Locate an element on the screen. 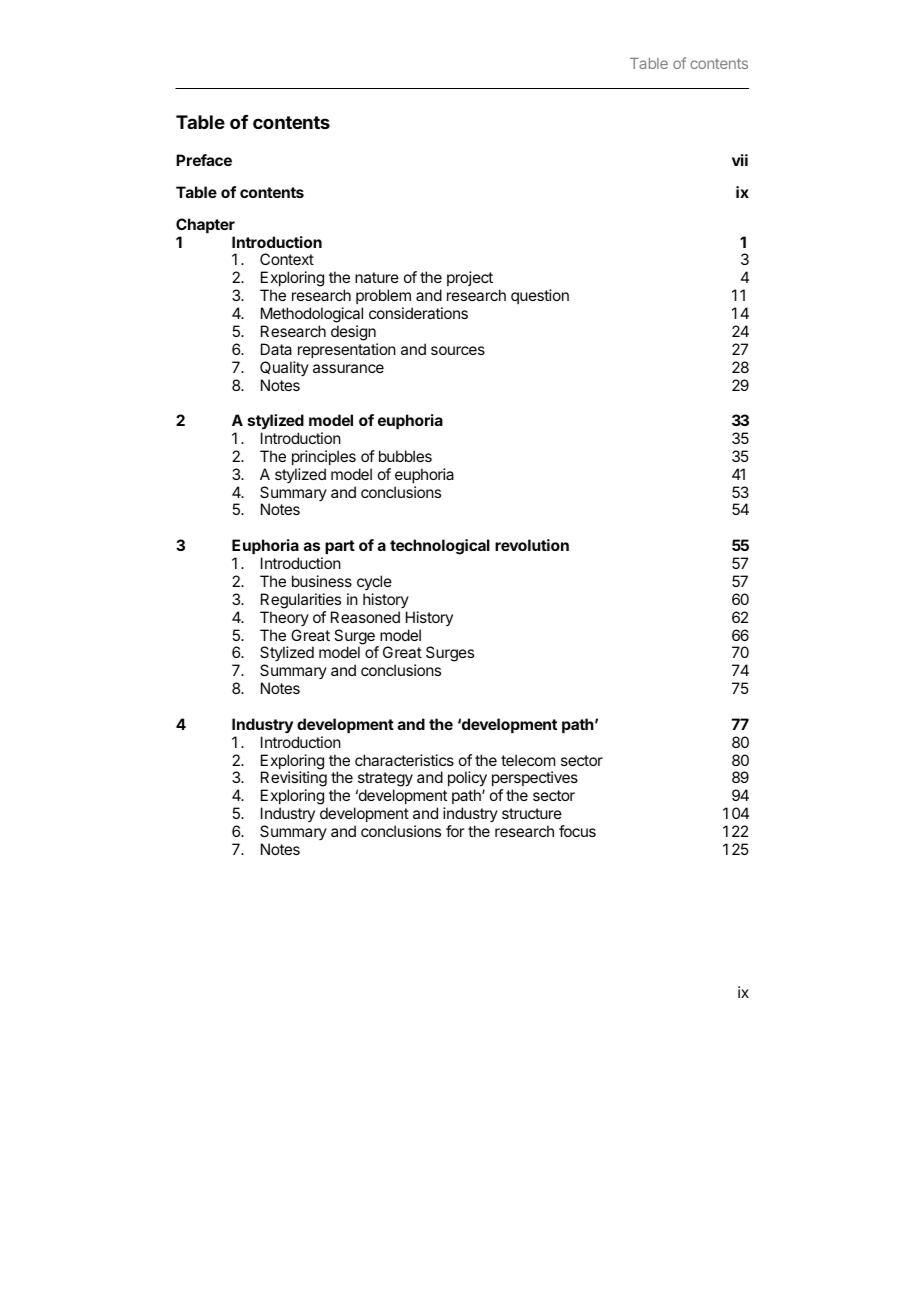 The height and width of the screenshot is (1308, 924). Revisiting is located at coordinates (294, 780).
